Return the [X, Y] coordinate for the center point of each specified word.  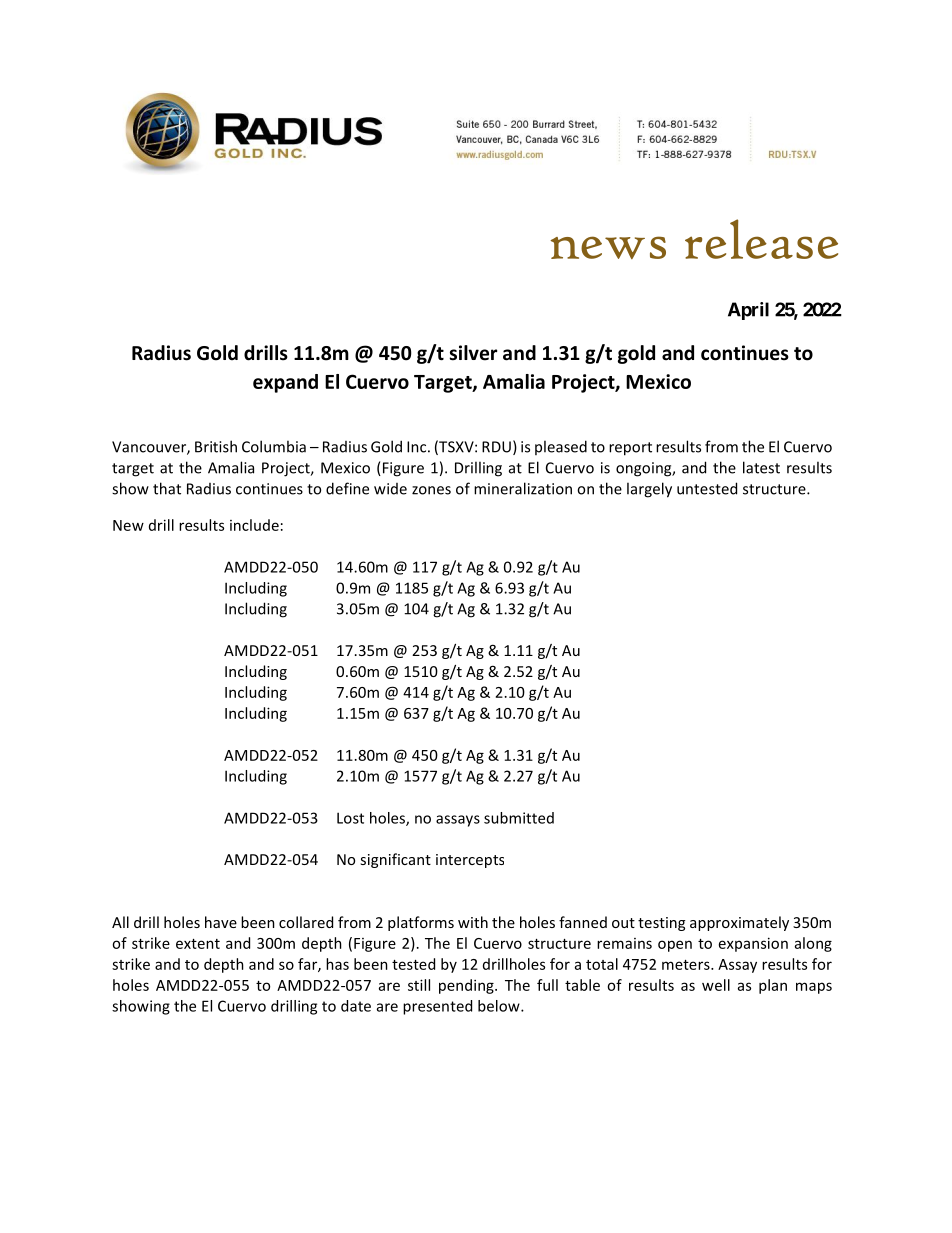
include [254, 525]
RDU [496, 447]
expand [285, 383]
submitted [519, 818]
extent [198, 944]
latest [761, 467]
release [761, 239]
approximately [739, 923]
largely [649, 490]
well [716, 985]
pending [467, 986]
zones [431, 490]
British [216, 446]
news [608, 247]
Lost [350, 818]
